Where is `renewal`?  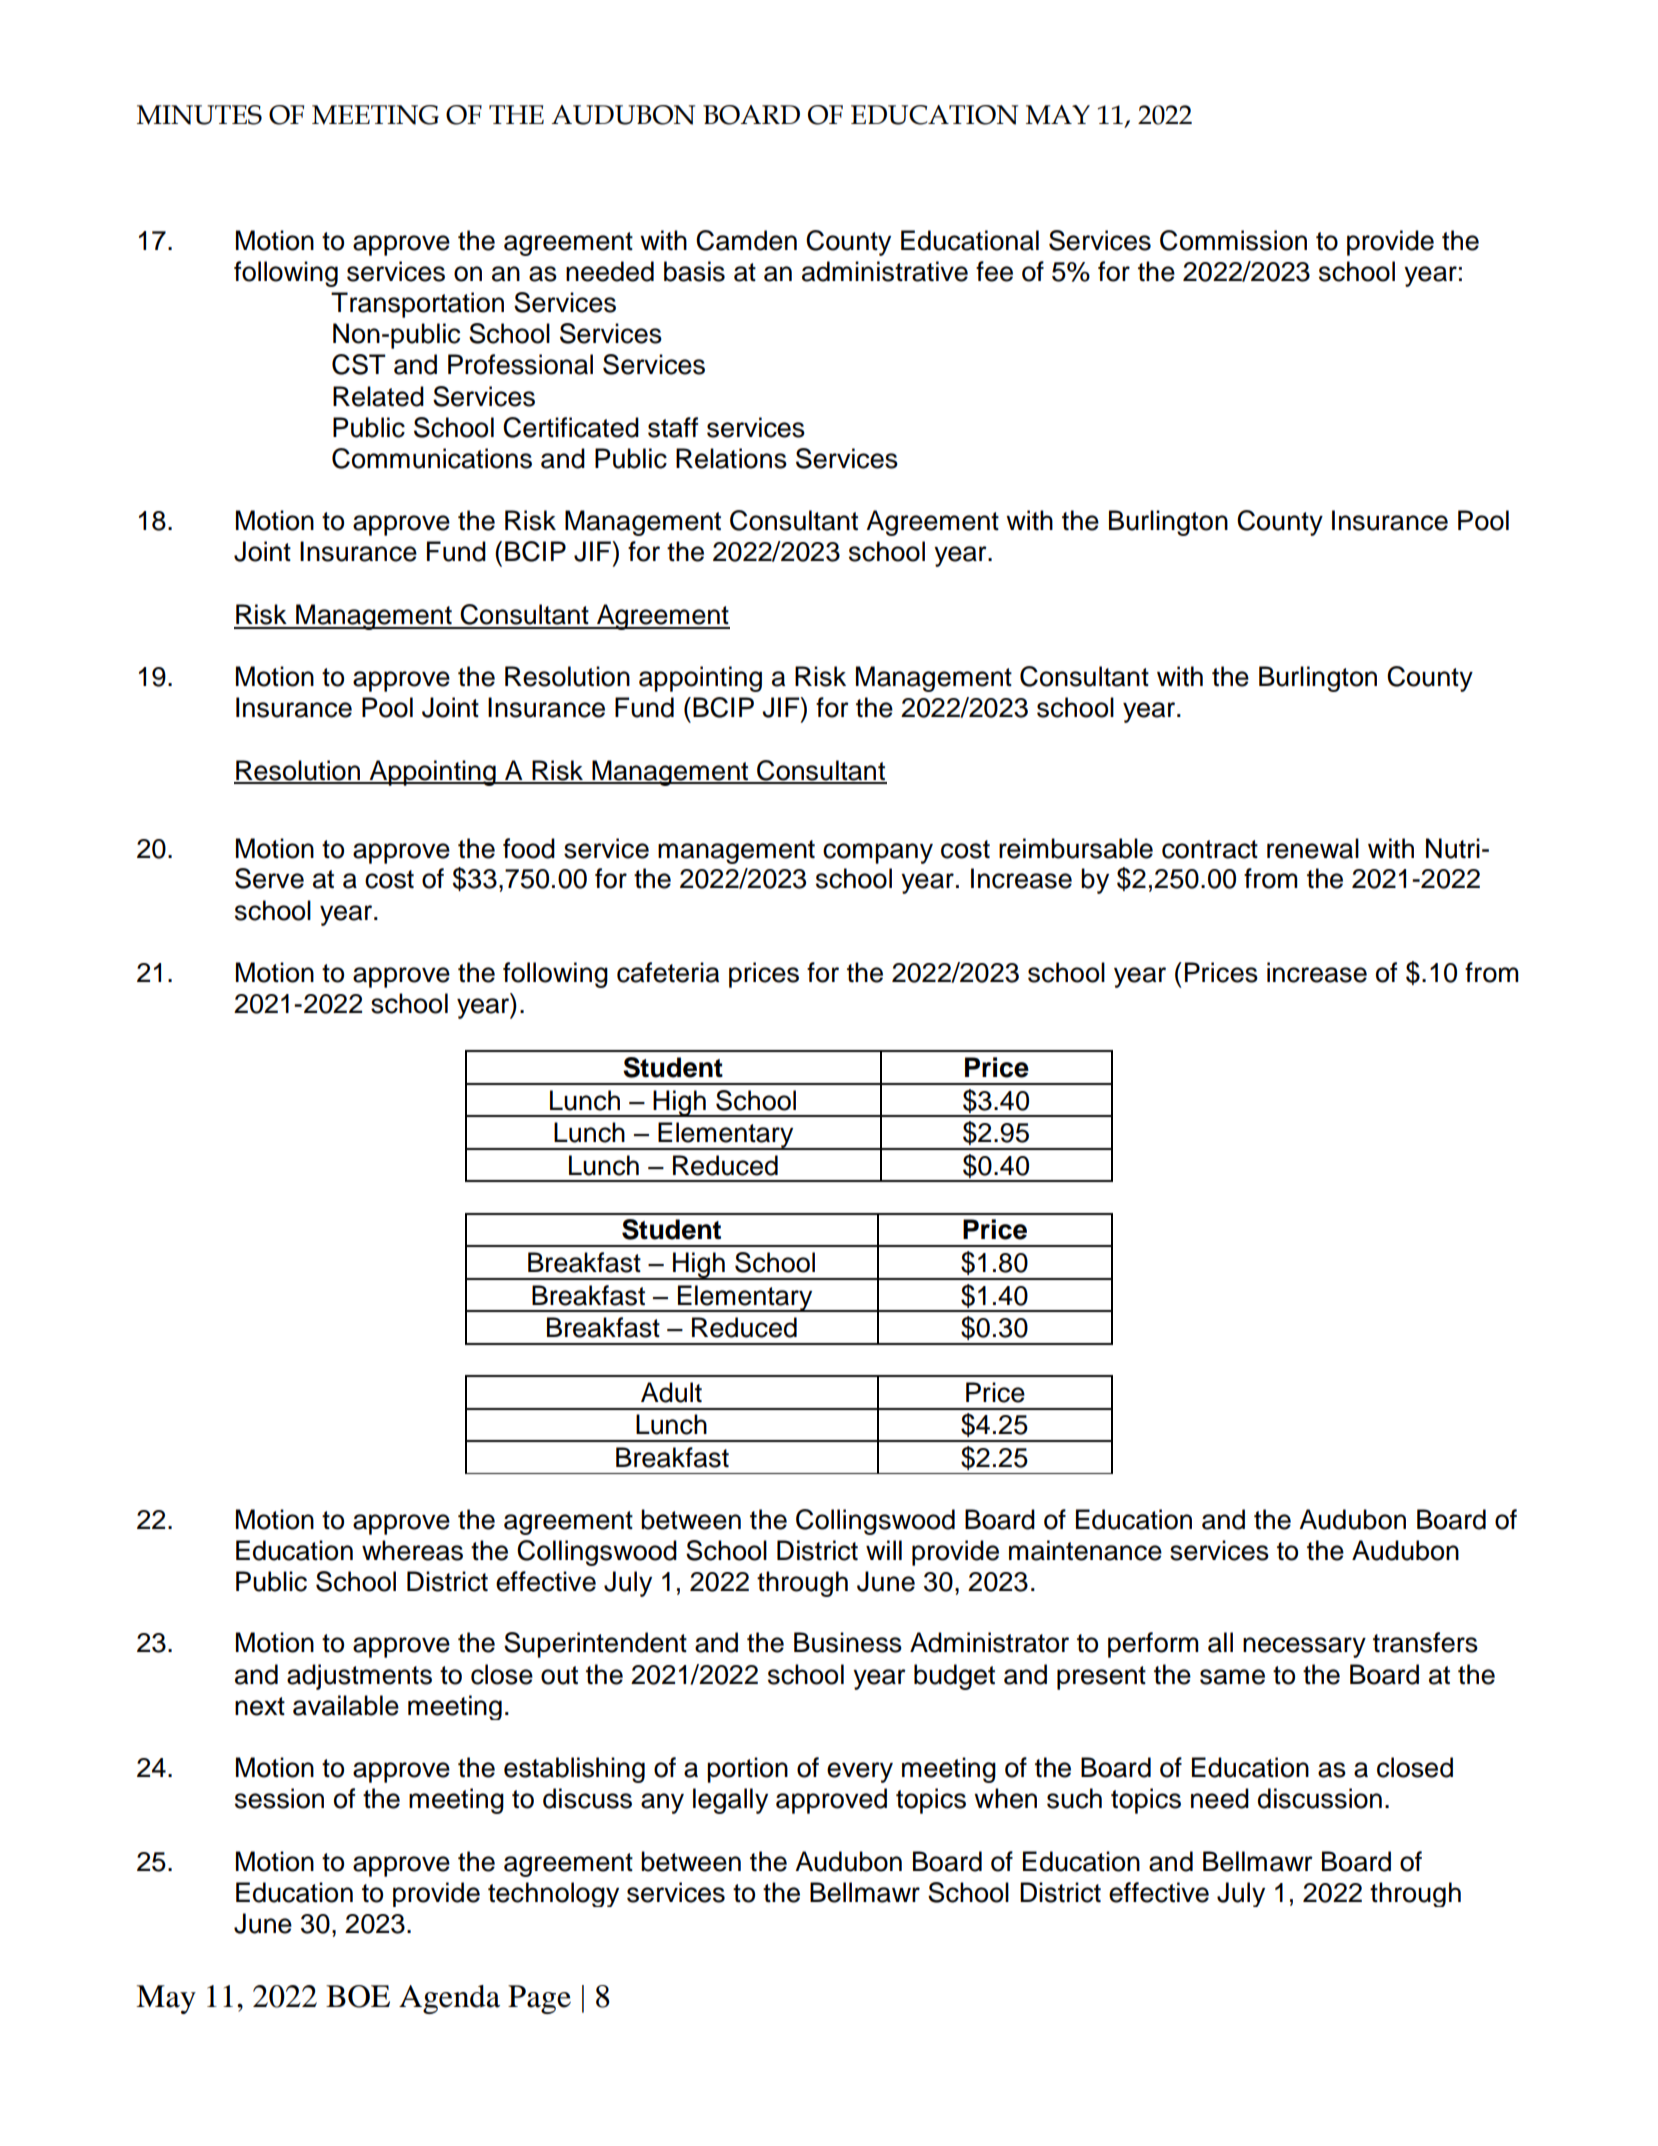
renewal is located at coordinates (1313, 848).
